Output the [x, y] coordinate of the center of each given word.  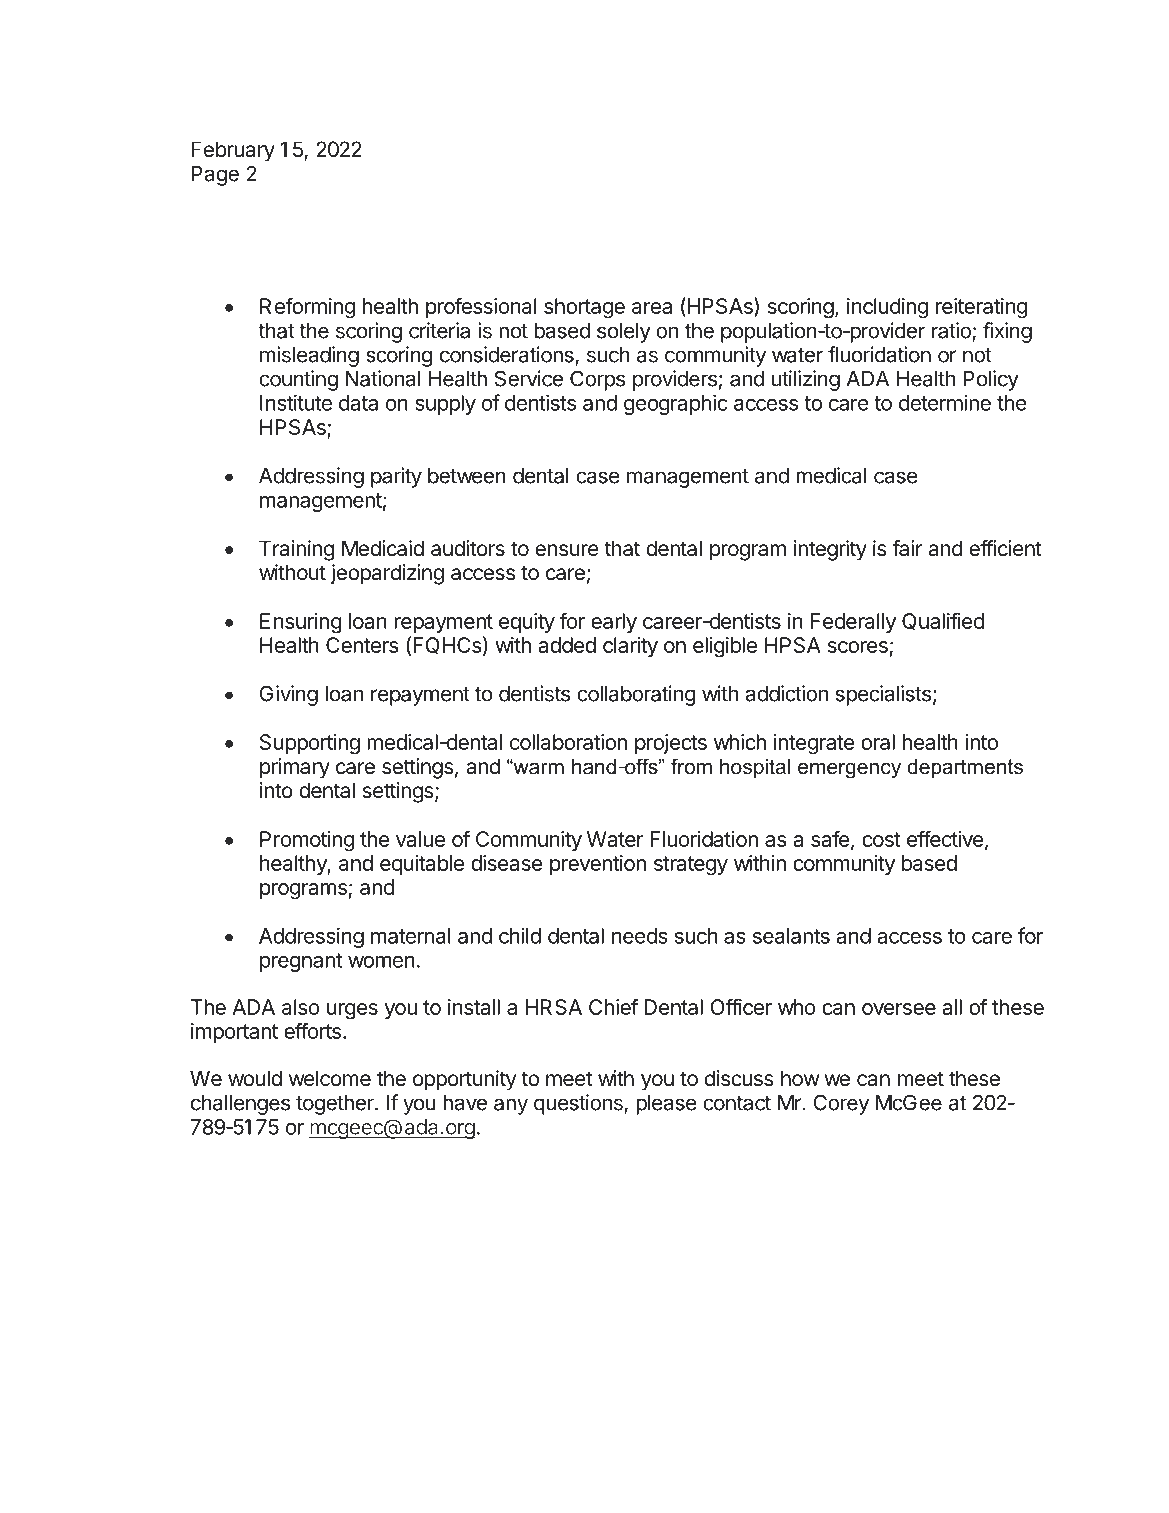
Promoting [307, 841]
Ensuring [301, 623]
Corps [597, 380]
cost [881, 839]
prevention [598, 865]
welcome [330, 1078]
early [614, 623]
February [233, 151]
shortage [584, 308]
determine [945, 402]
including [887, 308]
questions [579, 1104]
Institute [296, 402]
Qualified [943, 621]
